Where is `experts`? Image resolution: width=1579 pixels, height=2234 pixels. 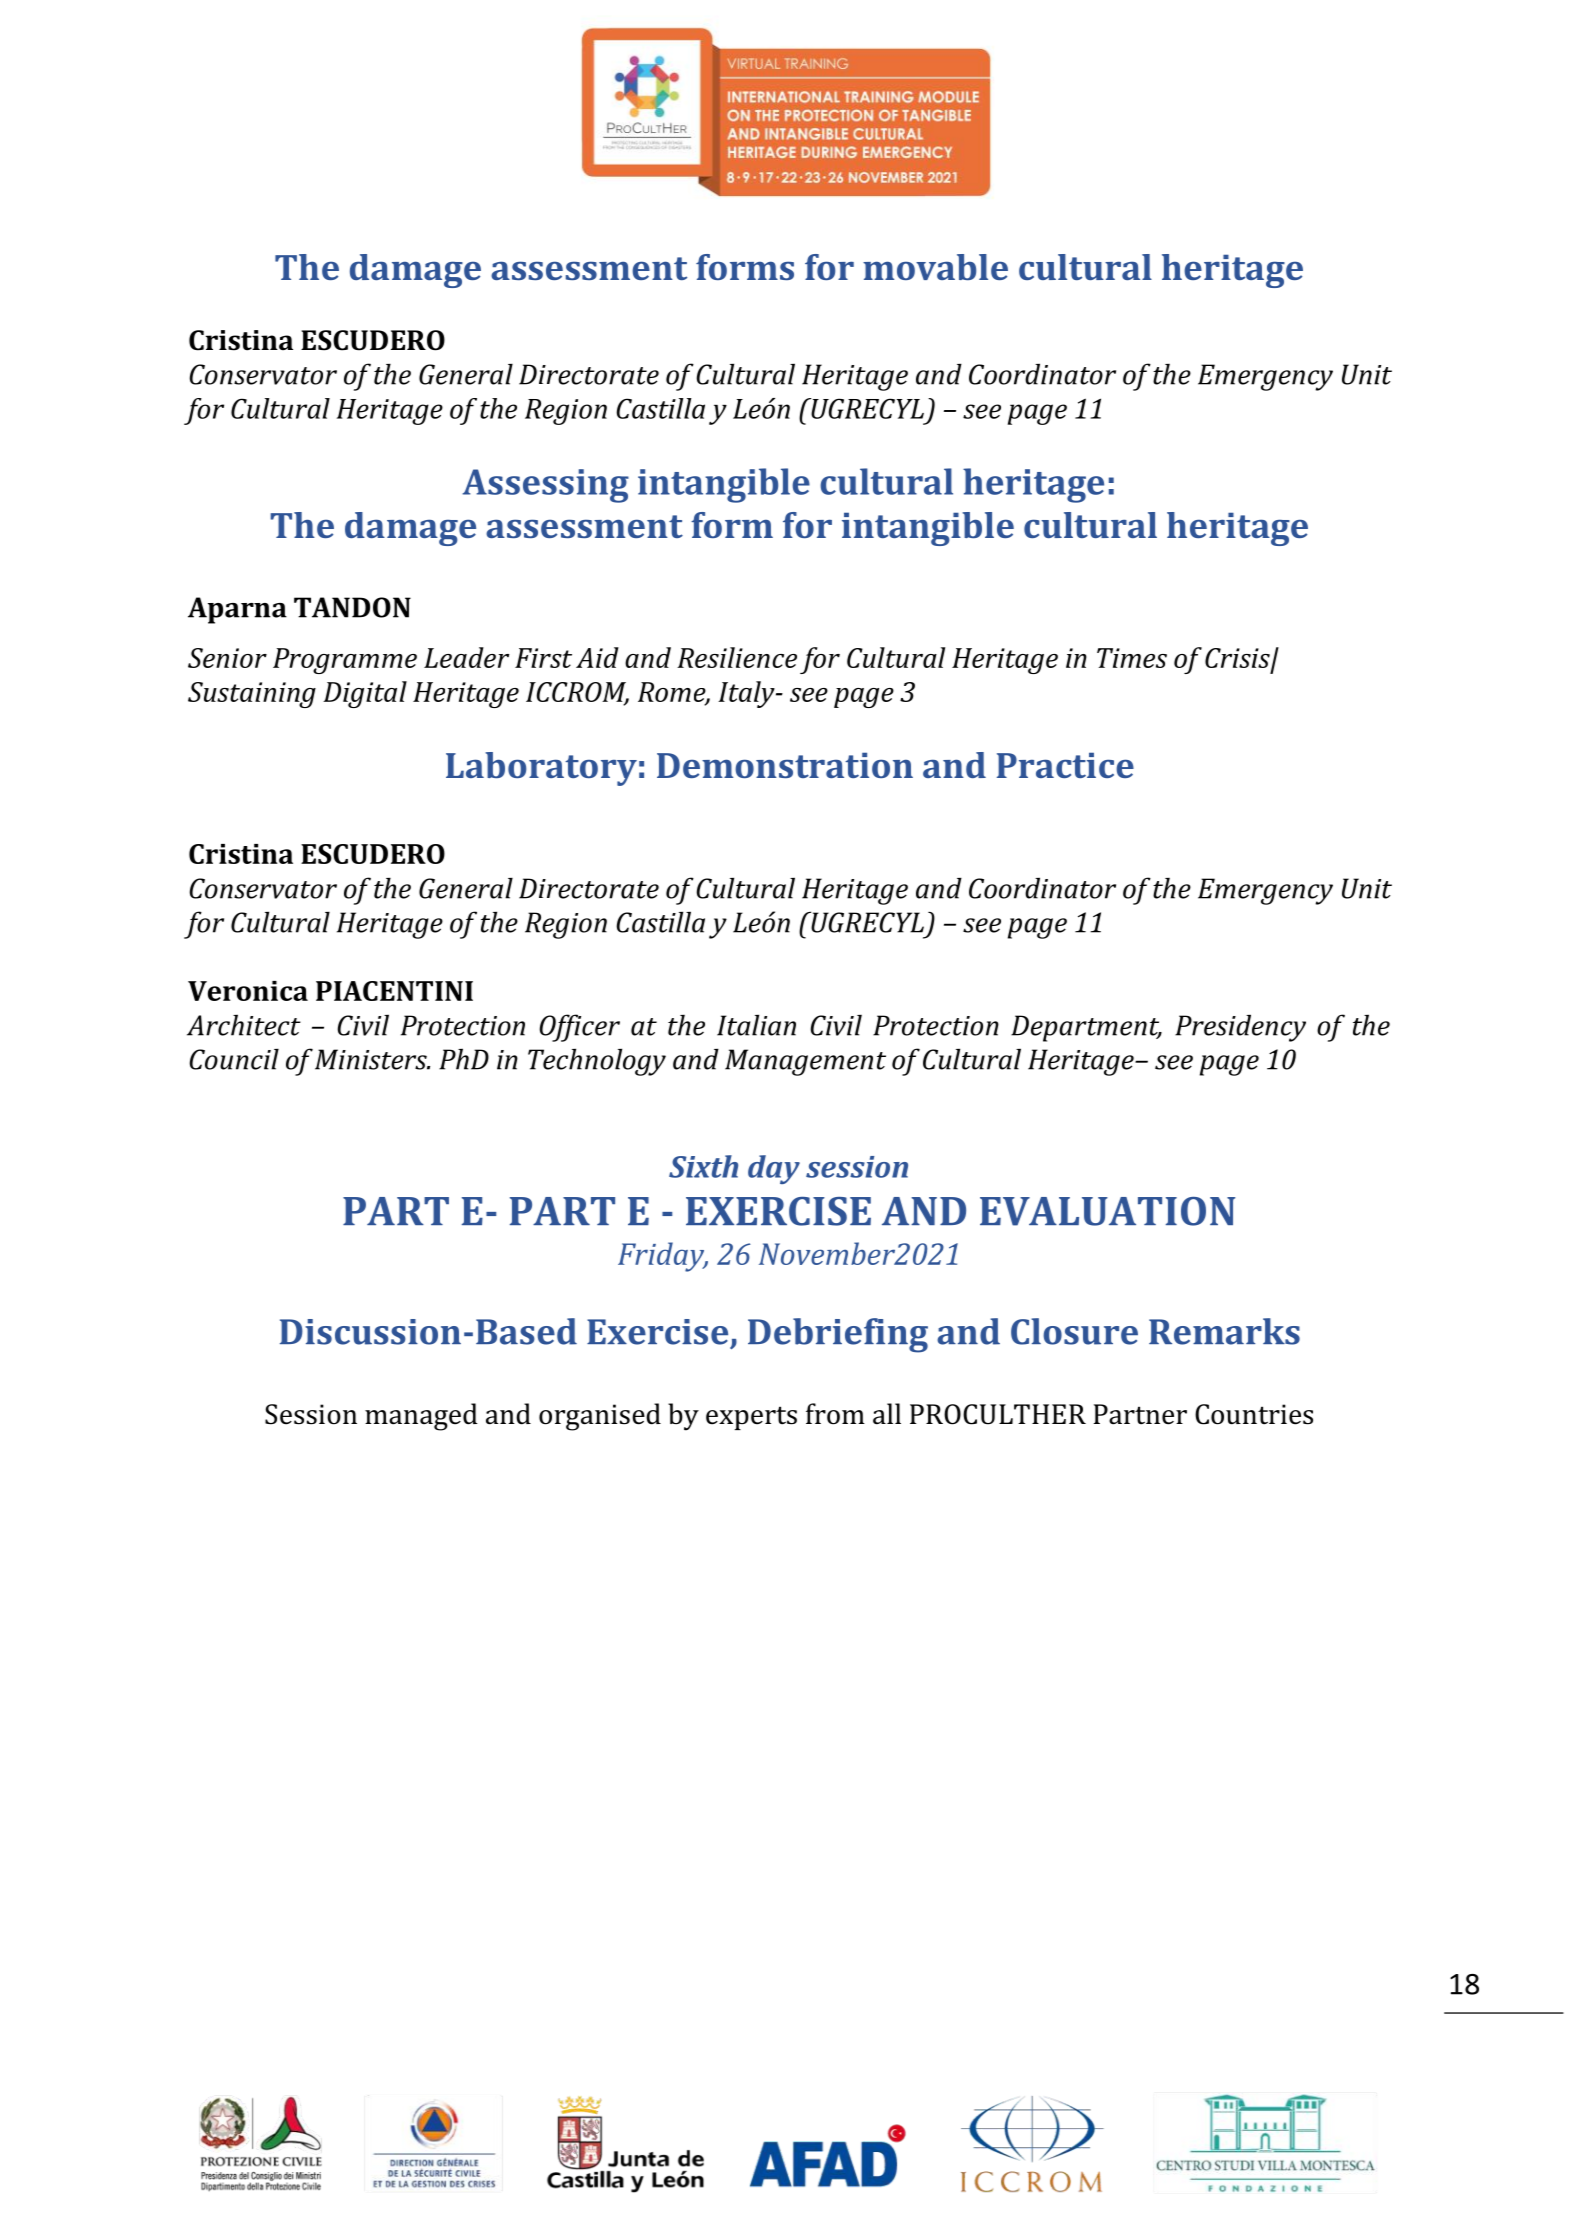 experts is located at coordinates (751, 1418).
